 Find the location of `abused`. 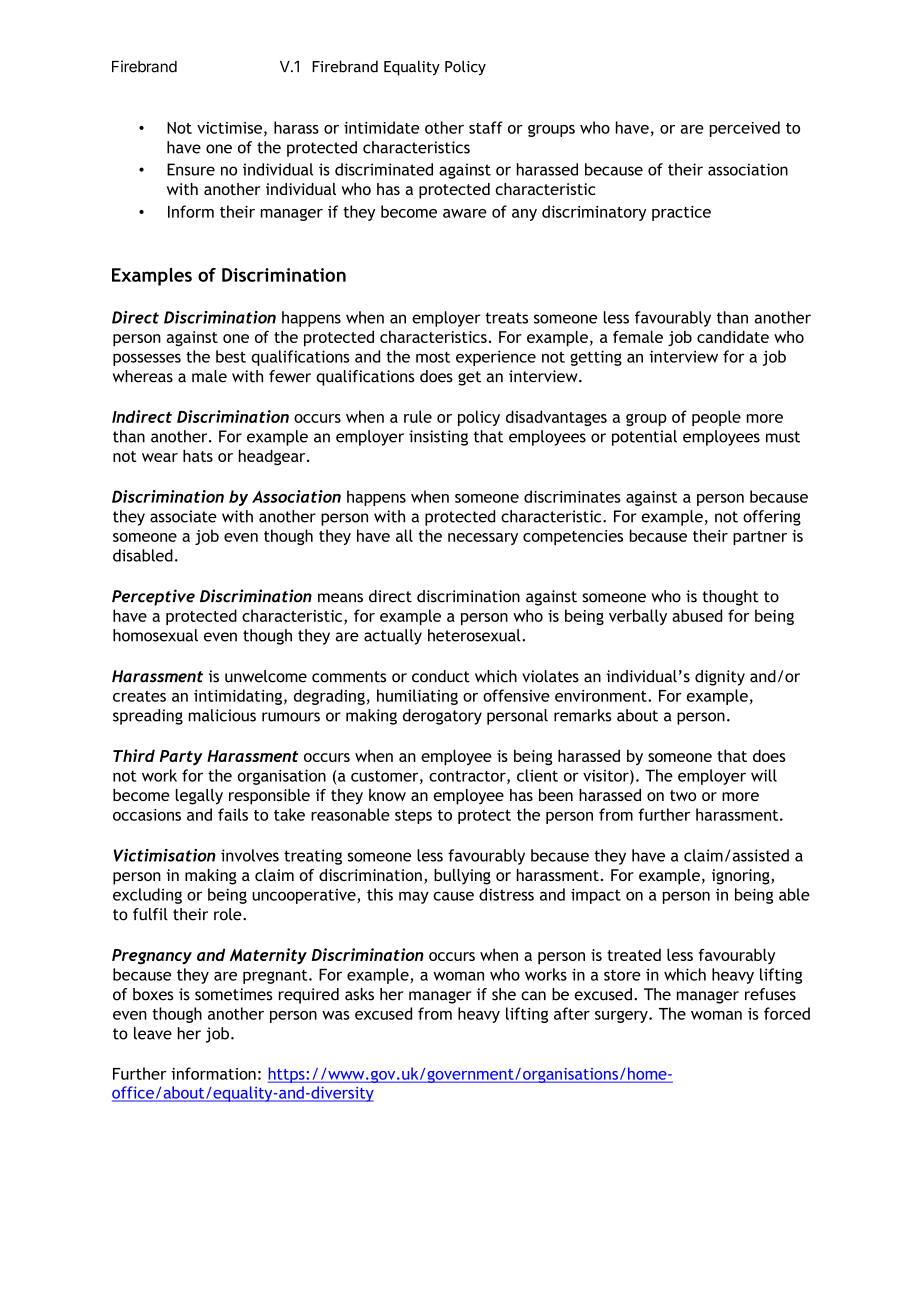

abused is located at coordinates (697, 615).
